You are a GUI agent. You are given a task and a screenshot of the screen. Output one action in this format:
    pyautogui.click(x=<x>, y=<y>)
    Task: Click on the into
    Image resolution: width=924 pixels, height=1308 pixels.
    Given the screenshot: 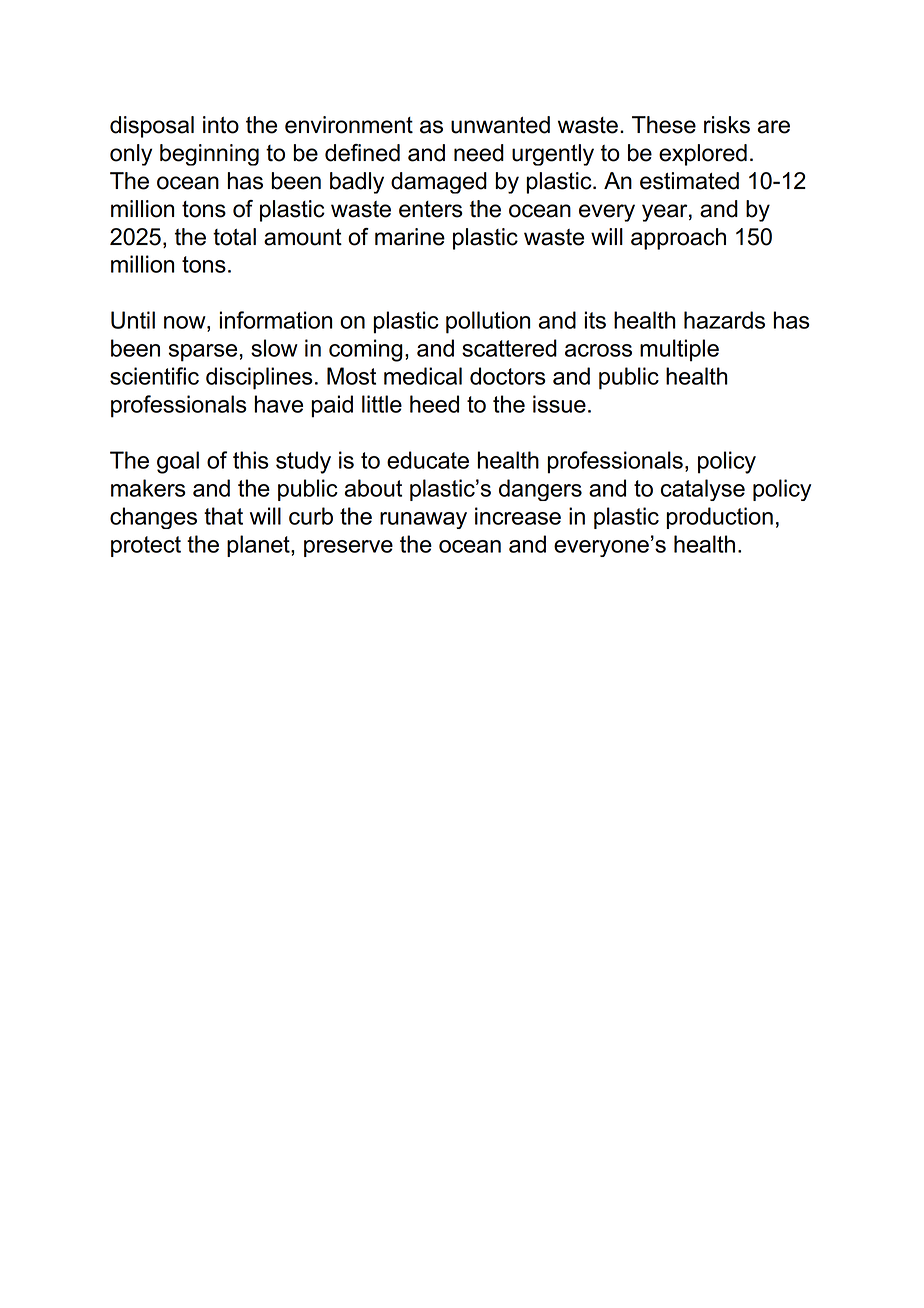 What is the action you would take?
    pyautogui.click(x=221, y=125)
